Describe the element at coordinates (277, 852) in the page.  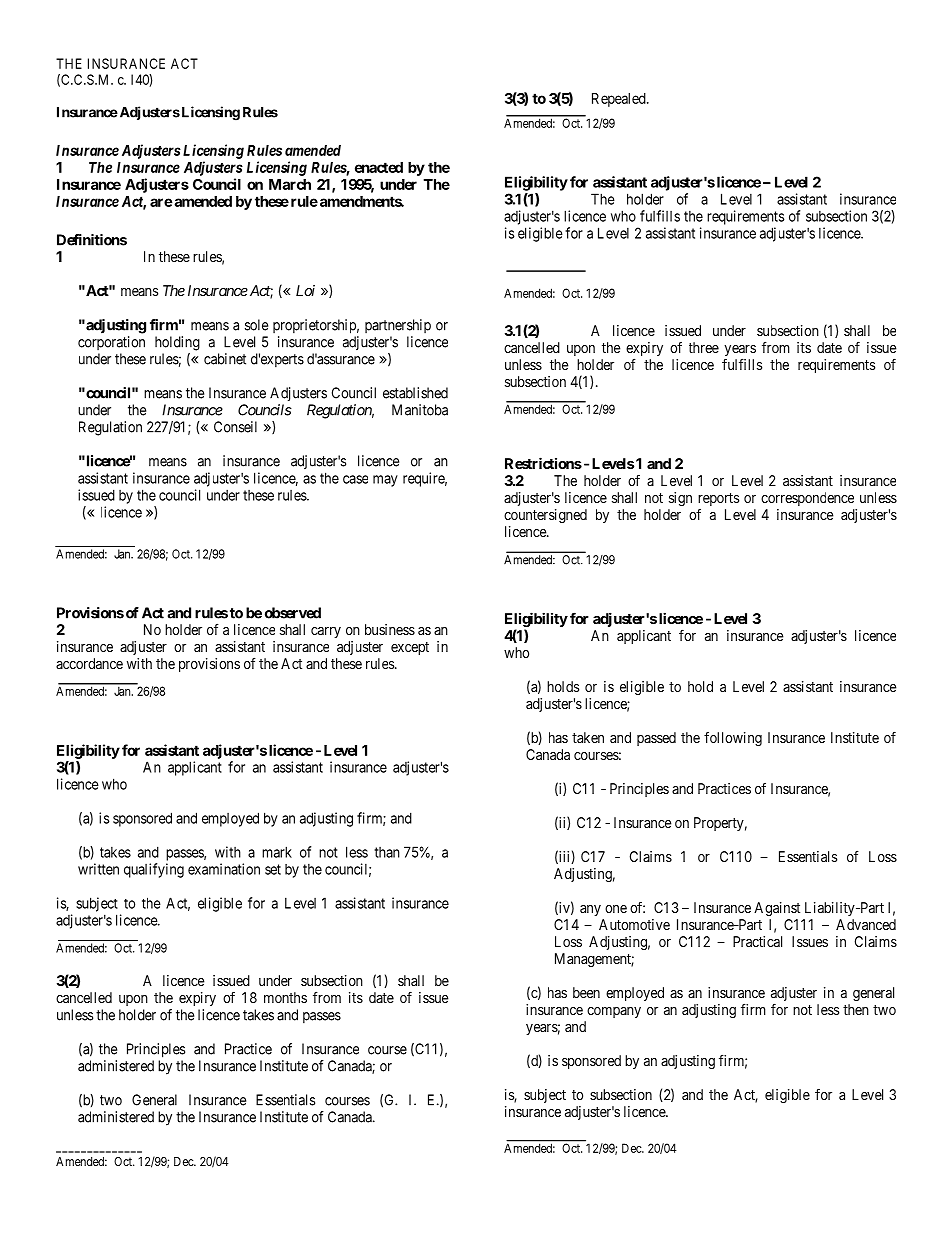
I see `mark` at that location.
